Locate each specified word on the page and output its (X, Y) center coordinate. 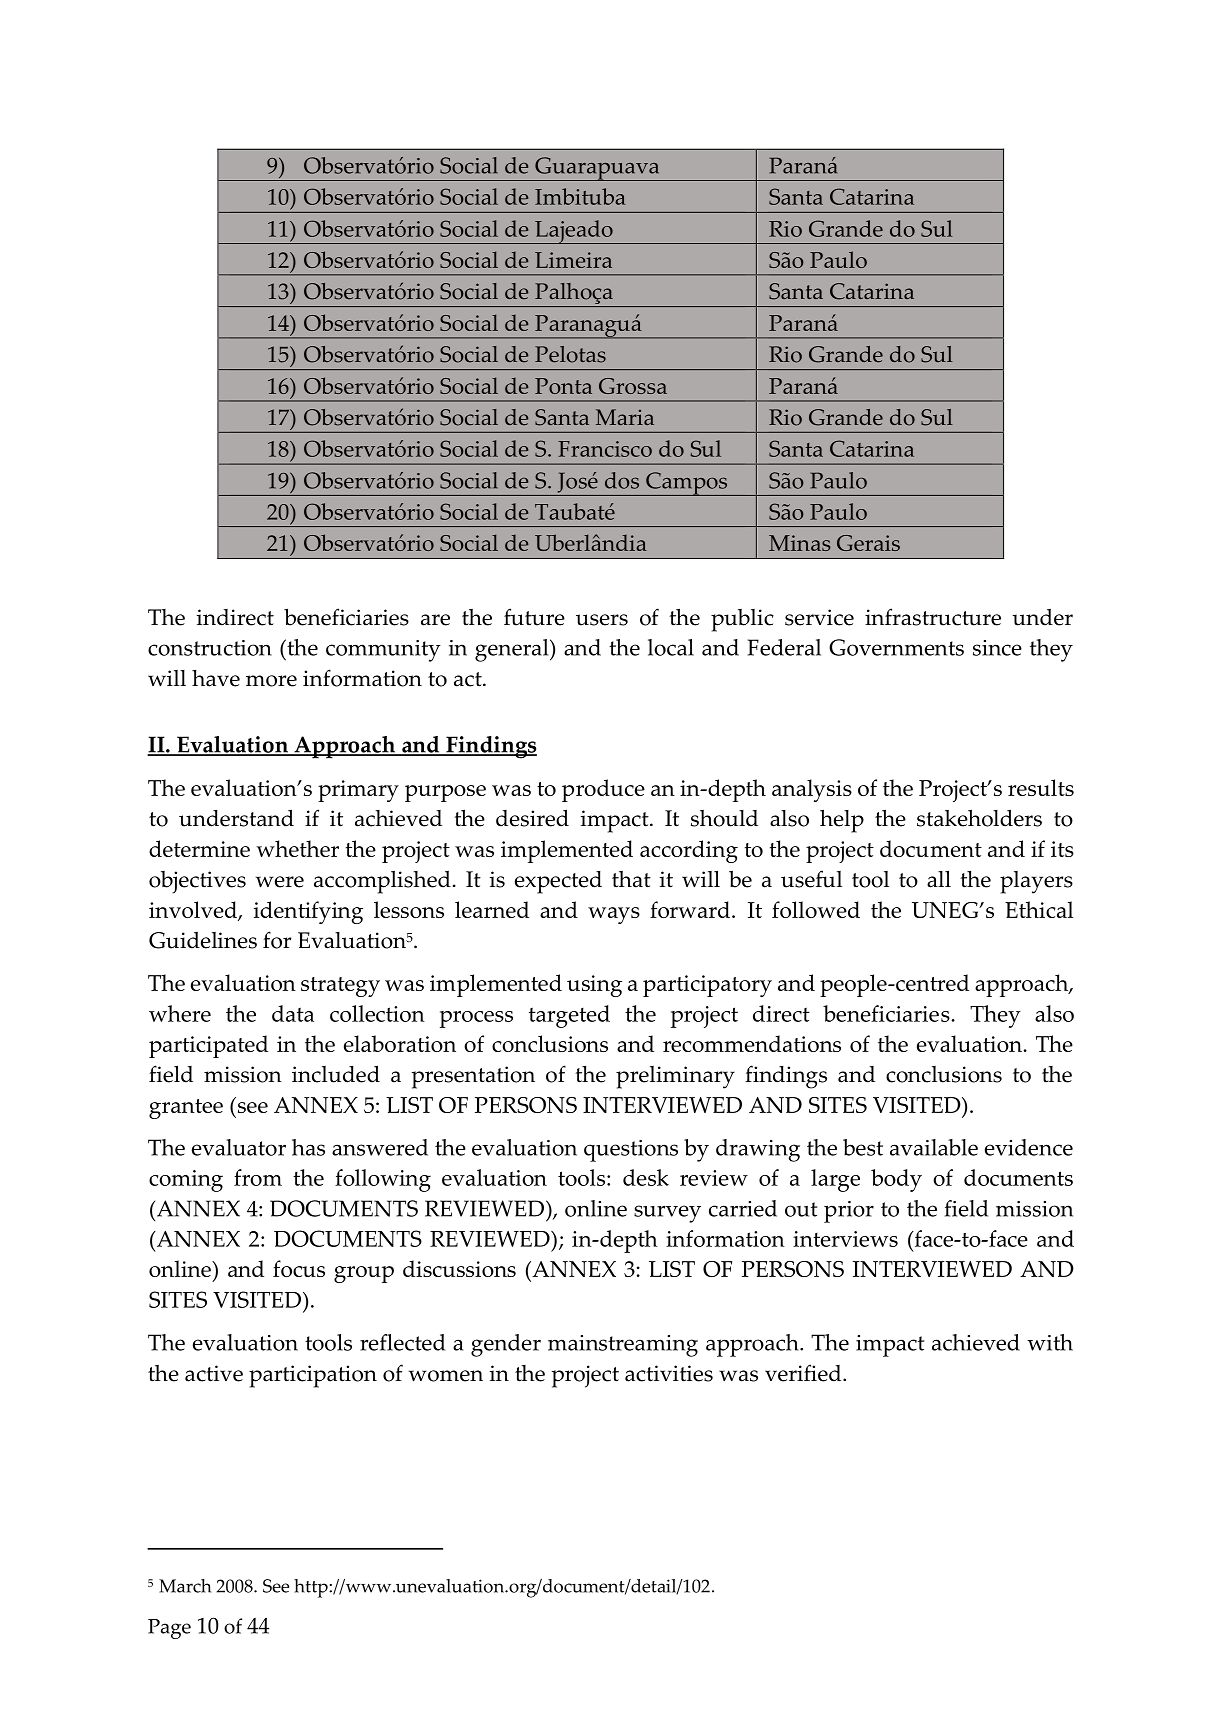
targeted (569, 1016)
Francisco (605, 449)
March (185, 1586)
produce (603, 790)
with (1050, 1342)
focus (299, 1268)
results (1041, 787)
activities (669, 1373)
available (934, 1147)
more (271, 681)
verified (804, 1373)
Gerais (868, 543)
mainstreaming (623, 1346)
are (435, 620)
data (293, 1013)
